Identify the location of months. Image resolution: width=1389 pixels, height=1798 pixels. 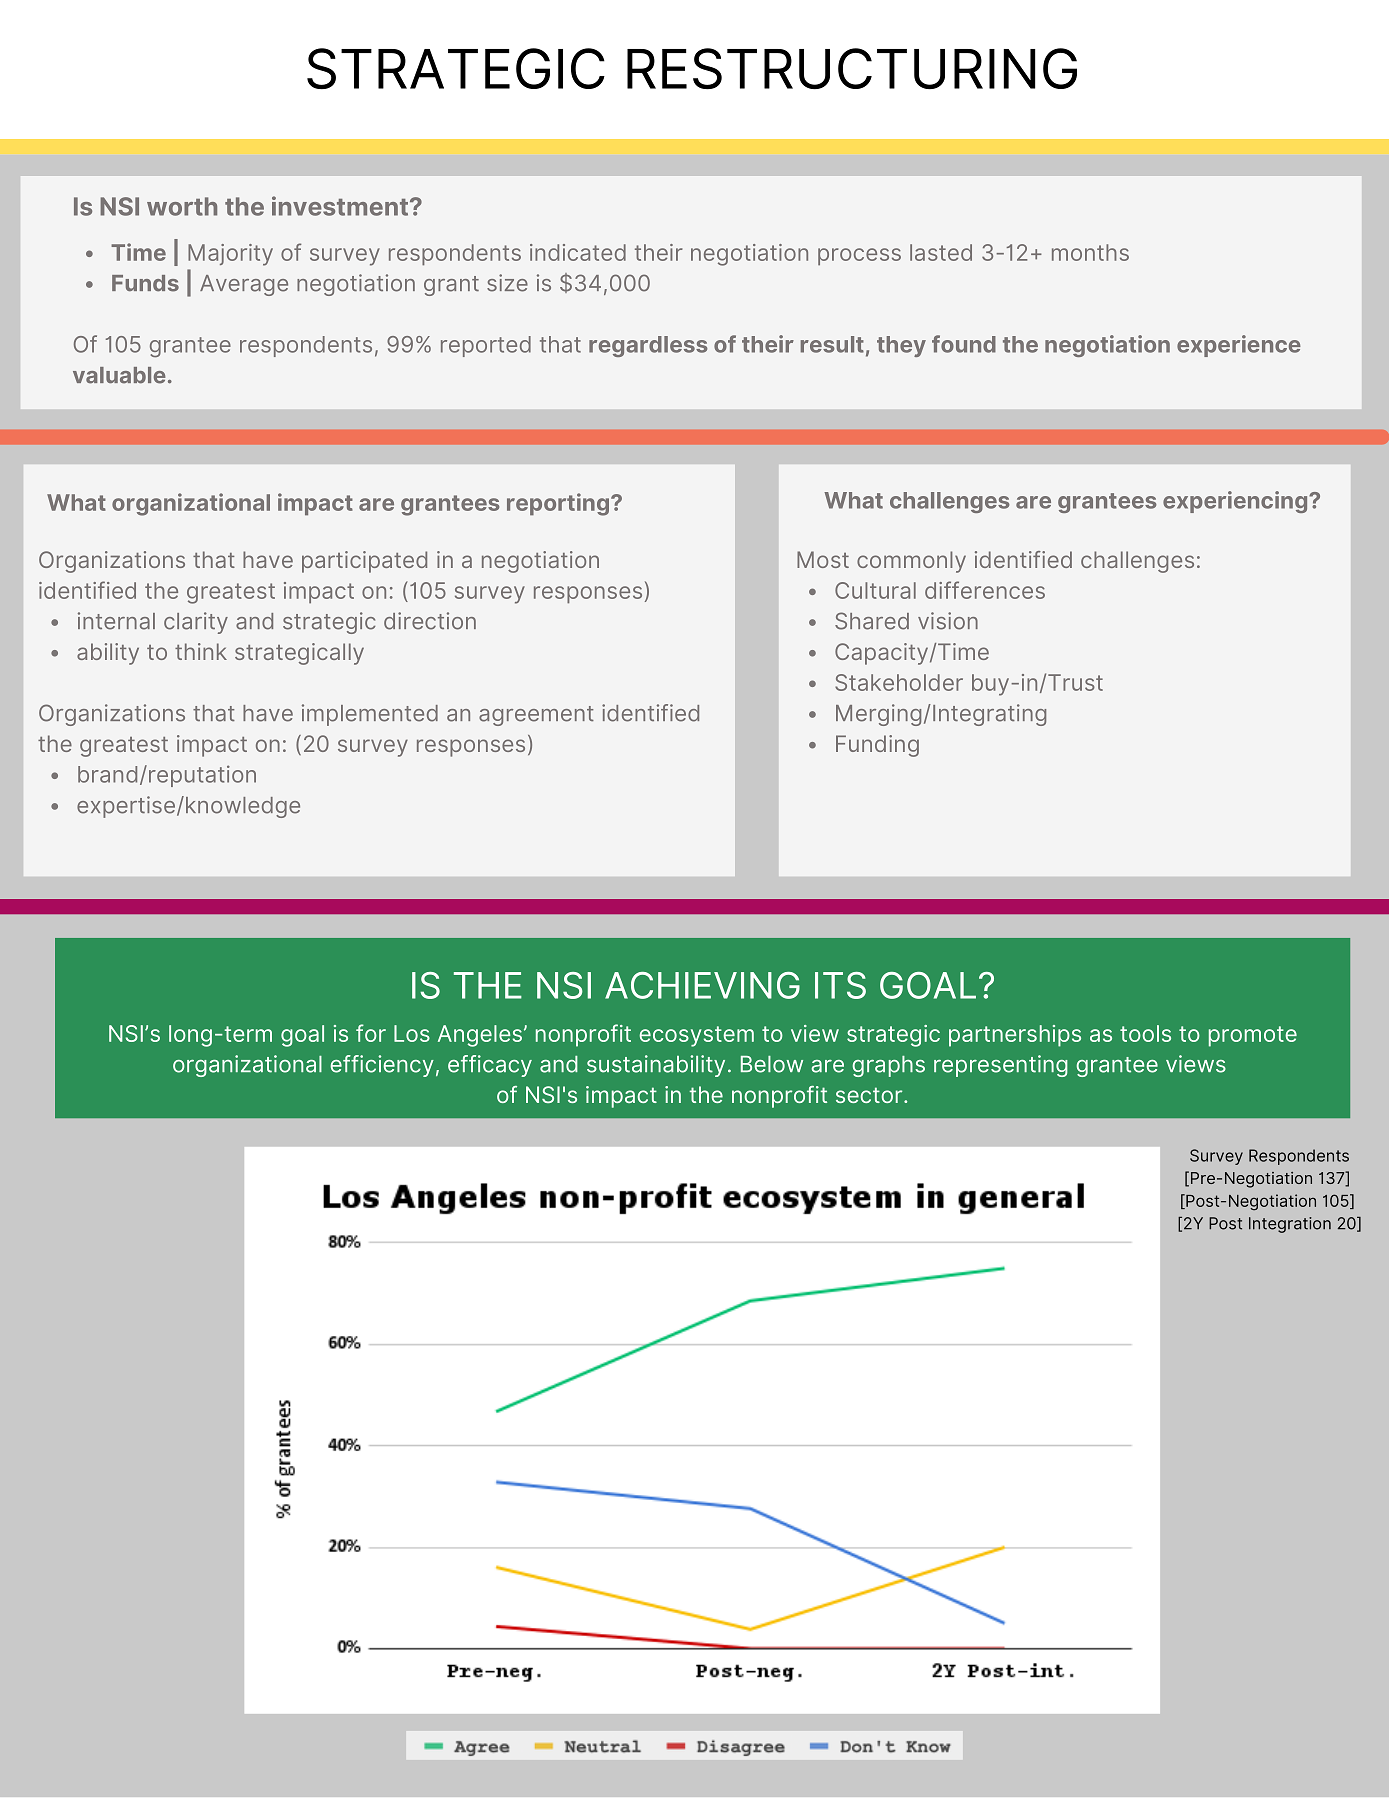
(1090, 252).
